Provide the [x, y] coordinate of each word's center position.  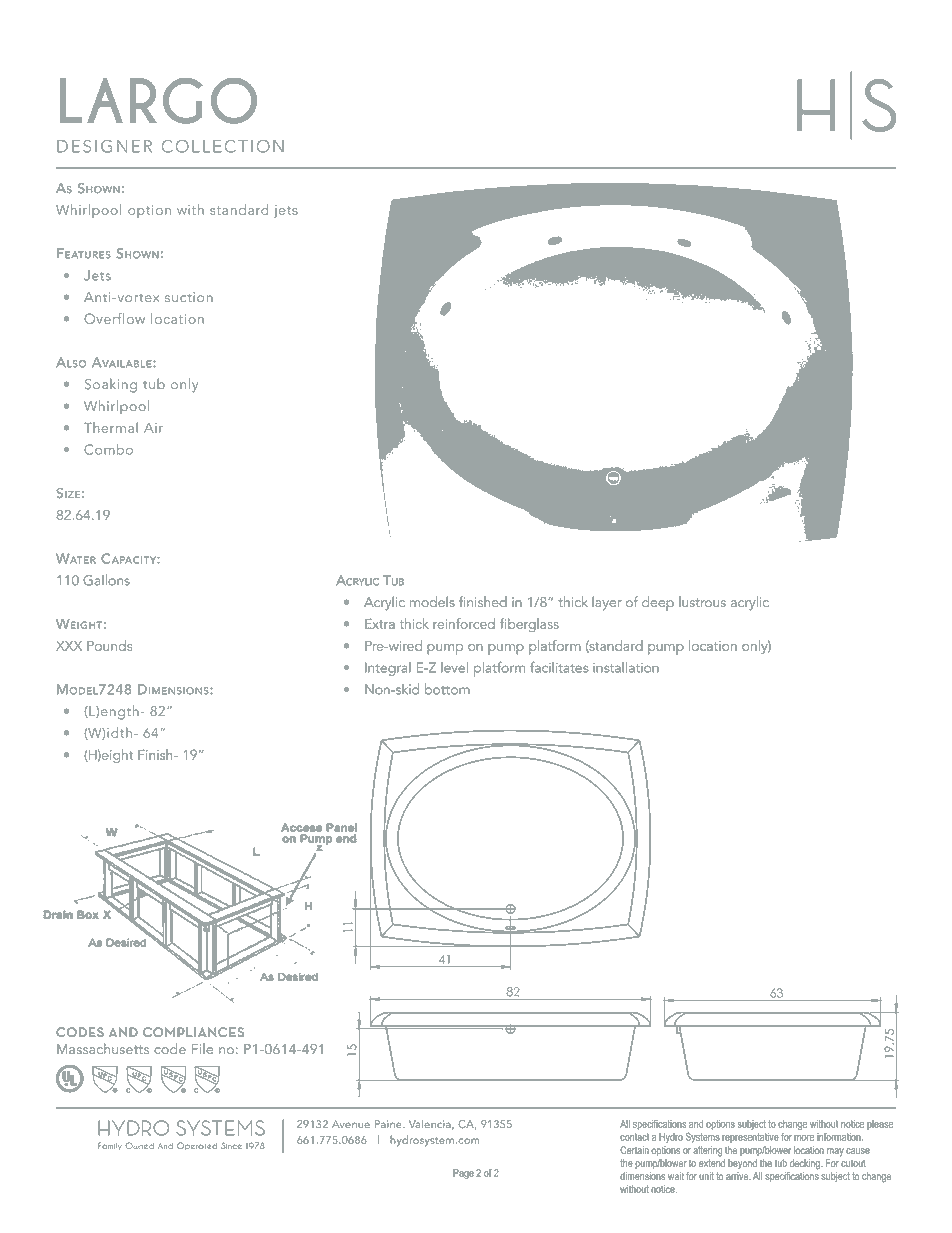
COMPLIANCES [193, 1032]
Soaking [111, 385]
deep [658, 603]
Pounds [109, 645]
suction [189, 297]
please [880, 1125]
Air [153, 428]
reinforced [464, 623]
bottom [447, 689]
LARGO [158, 101]
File [202, 1048]
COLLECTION [223, 146]
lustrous [702, 601]
